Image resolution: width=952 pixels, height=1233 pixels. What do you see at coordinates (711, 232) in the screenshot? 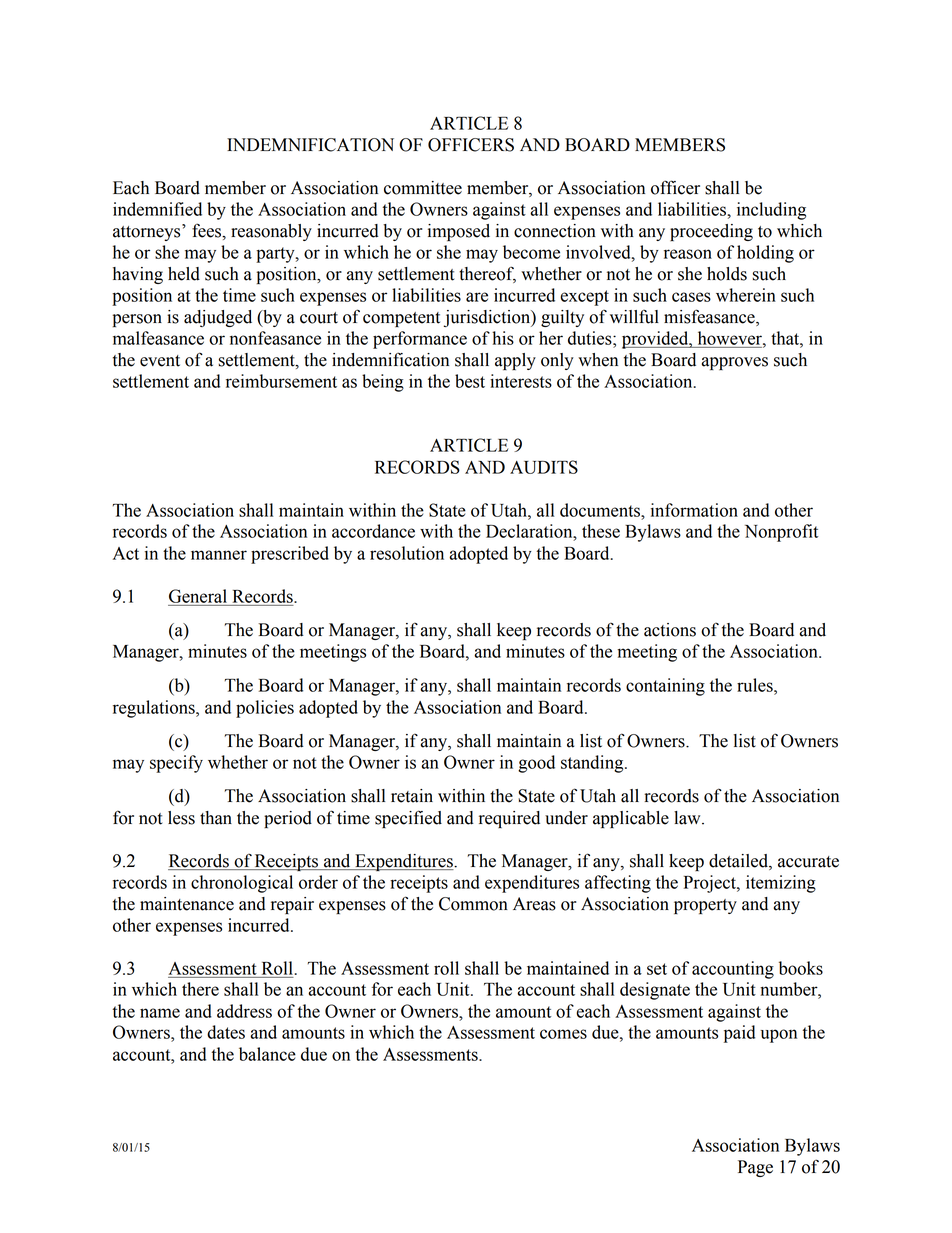
I see `proceeding` at bounding box center [711, 232].
